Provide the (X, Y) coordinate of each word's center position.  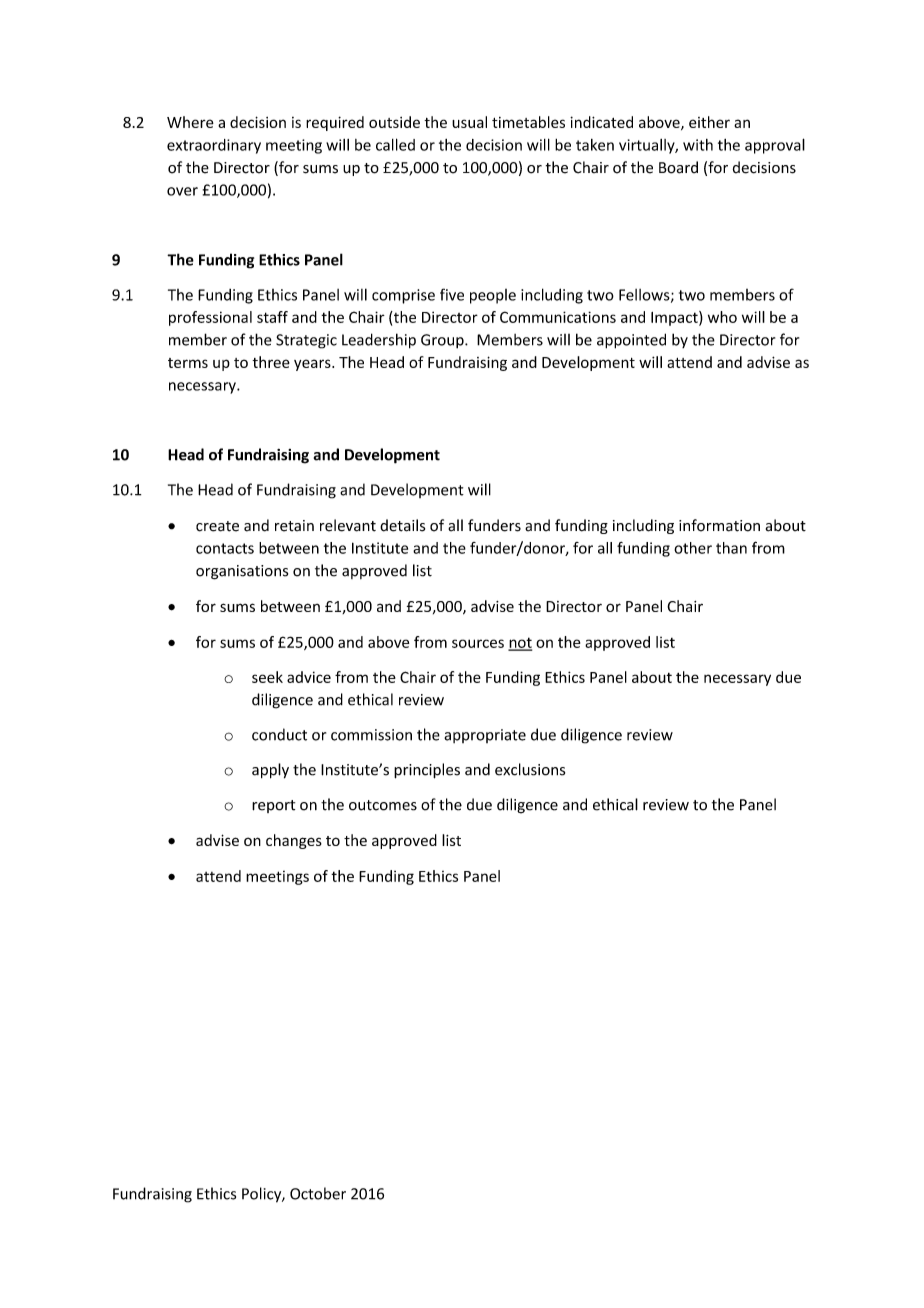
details (402, 525)
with (698, 145)
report (273, 806)
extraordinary (214, 146)
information (719, 525)
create (217, 526)
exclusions (530, 769)
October (318, 1193)
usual (469, 122)
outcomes (383, 805)
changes (294, 841)
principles (427, 771)
